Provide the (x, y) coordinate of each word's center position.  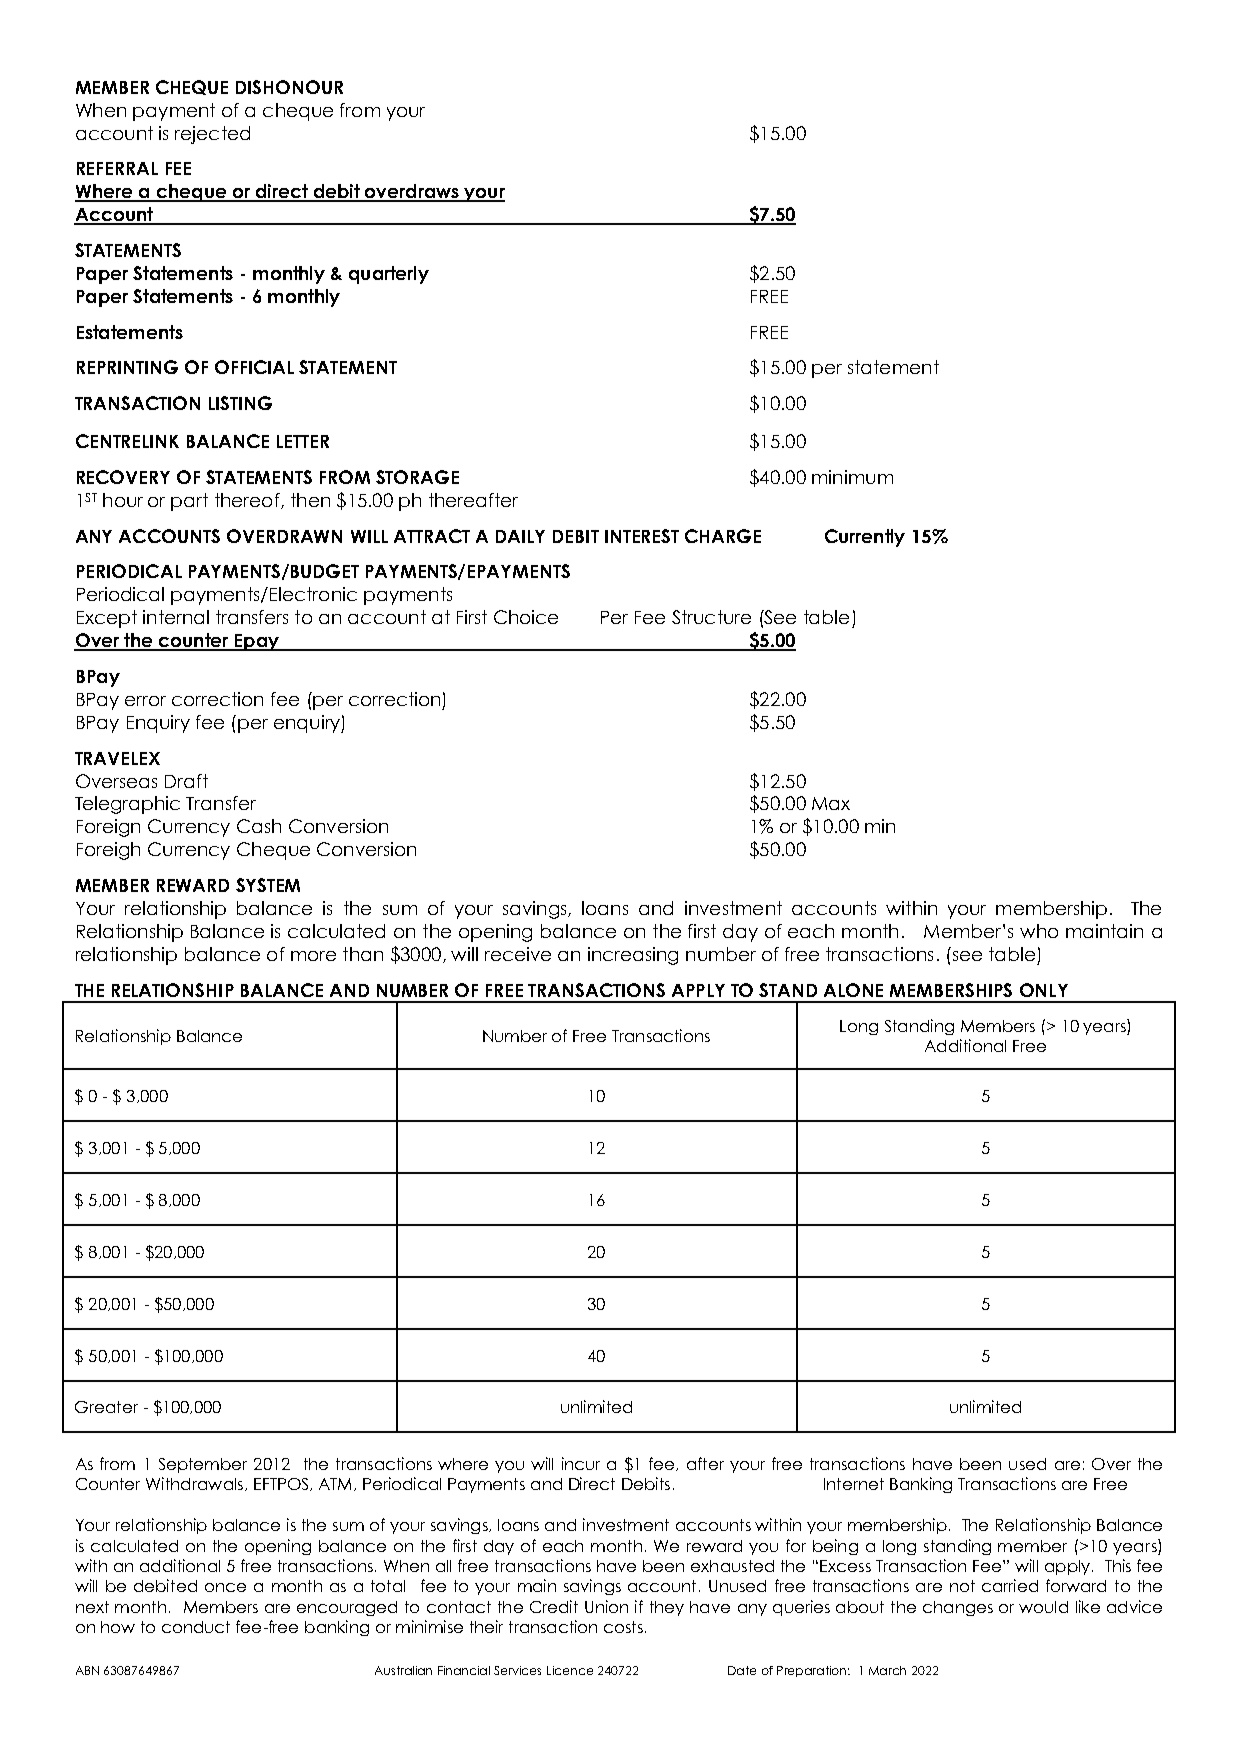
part (189, 502)
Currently (865, 538)
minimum (852, 477)
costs (623, 1627)
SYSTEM (268, 885)
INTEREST (642, 536)
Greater (106, 1407)
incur (581, 1463)
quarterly (389, 275)
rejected (212, 135)
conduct (196, 1627)
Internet (854, 1484)
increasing (633, 956)
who (1039, 931)
